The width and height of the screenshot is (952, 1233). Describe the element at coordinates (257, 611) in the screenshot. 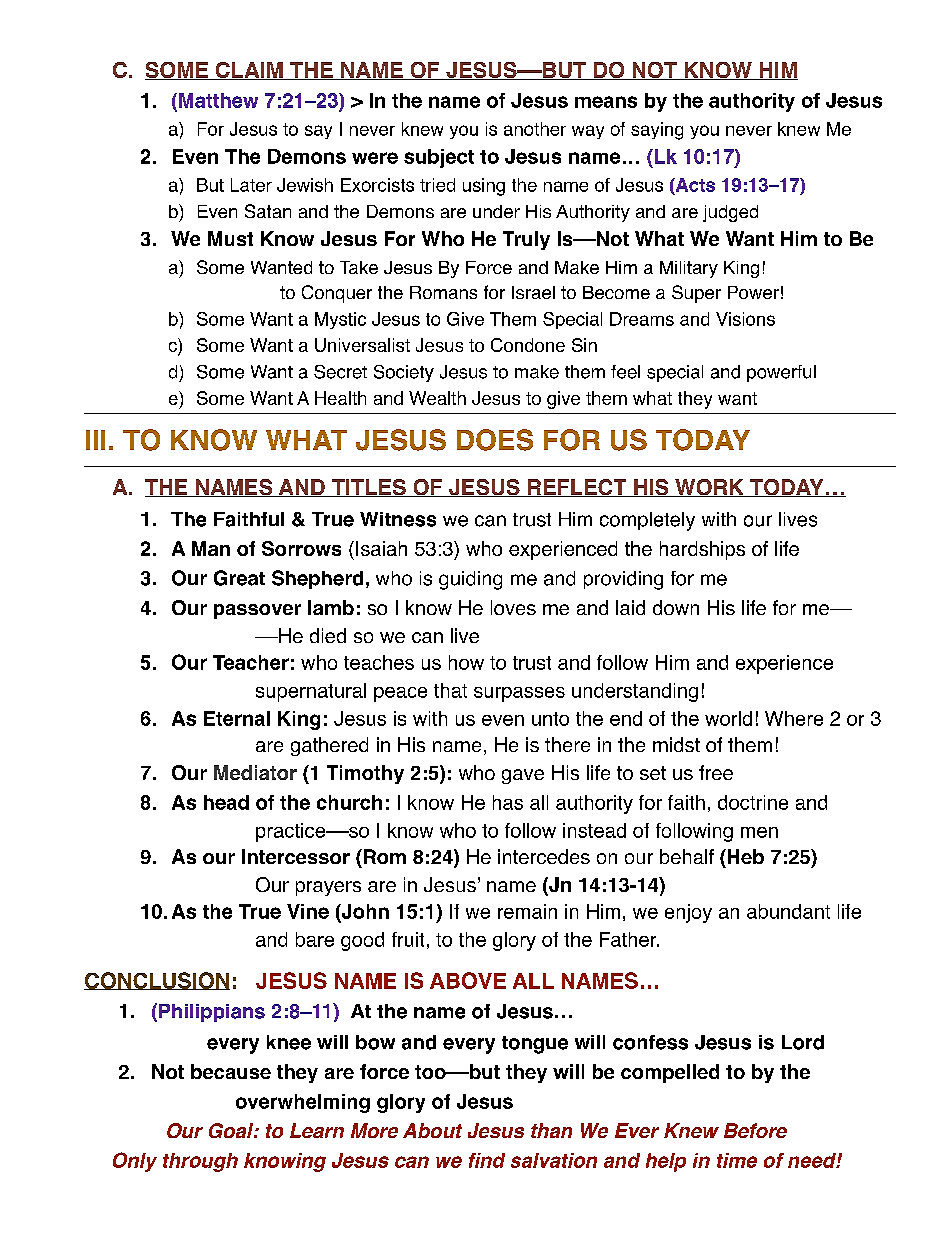

I see `passover` at that location.
